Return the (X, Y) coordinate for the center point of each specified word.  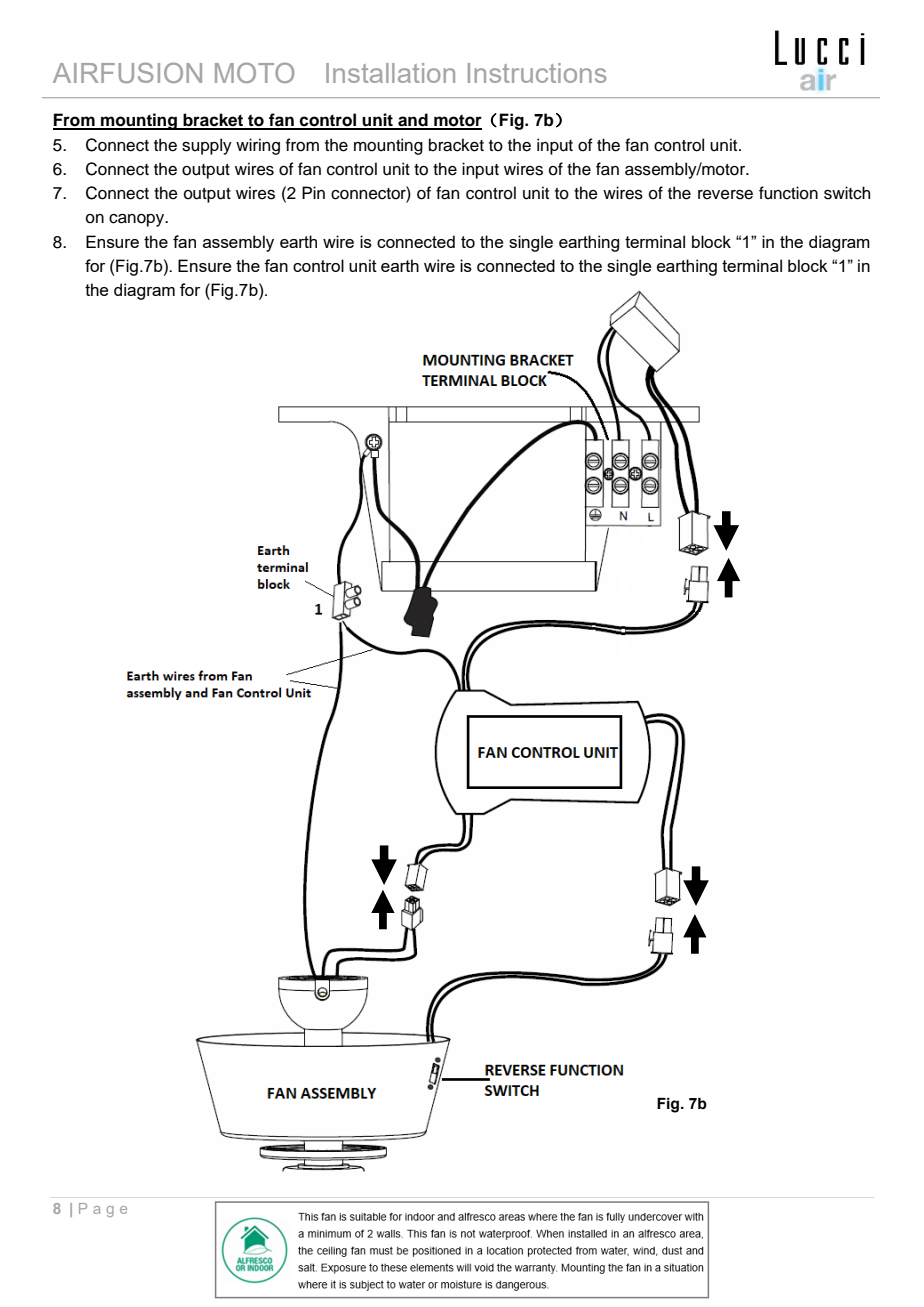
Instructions (537, 73)
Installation (390, 73)
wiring (258, 146)
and (413, 121)
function (788, 193)
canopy (138, 220)
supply (207, 146)
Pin (313, 192)
